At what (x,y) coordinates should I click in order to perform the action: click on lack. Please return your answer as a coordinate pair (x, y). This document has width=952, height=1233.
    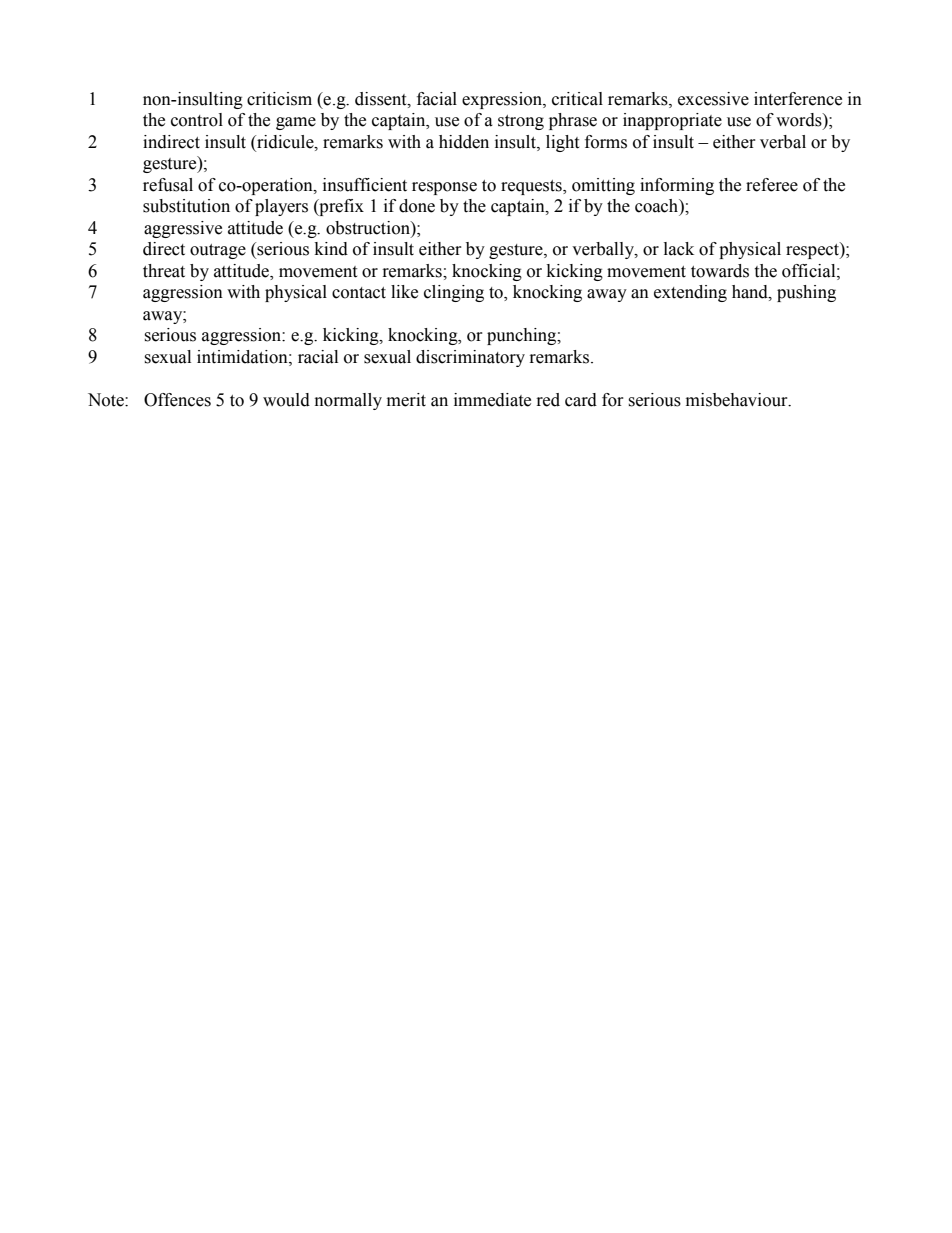
    Looking at the image, I should click on (679, 249).
